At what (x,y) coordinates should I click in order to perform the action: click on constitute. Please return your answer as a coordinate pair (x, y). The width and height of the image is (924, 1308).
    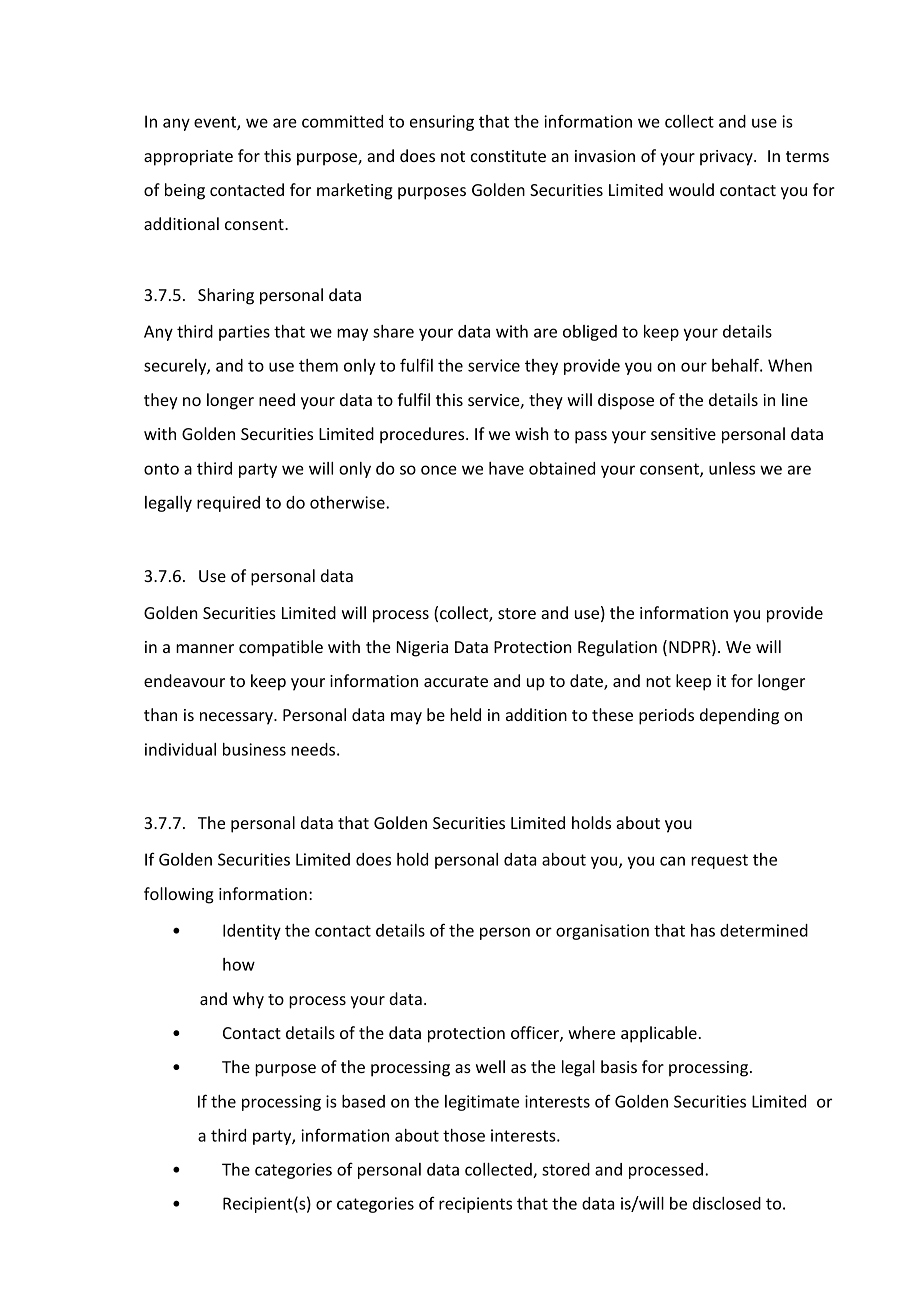
    Looking at the image, I should click on (508, 156).
